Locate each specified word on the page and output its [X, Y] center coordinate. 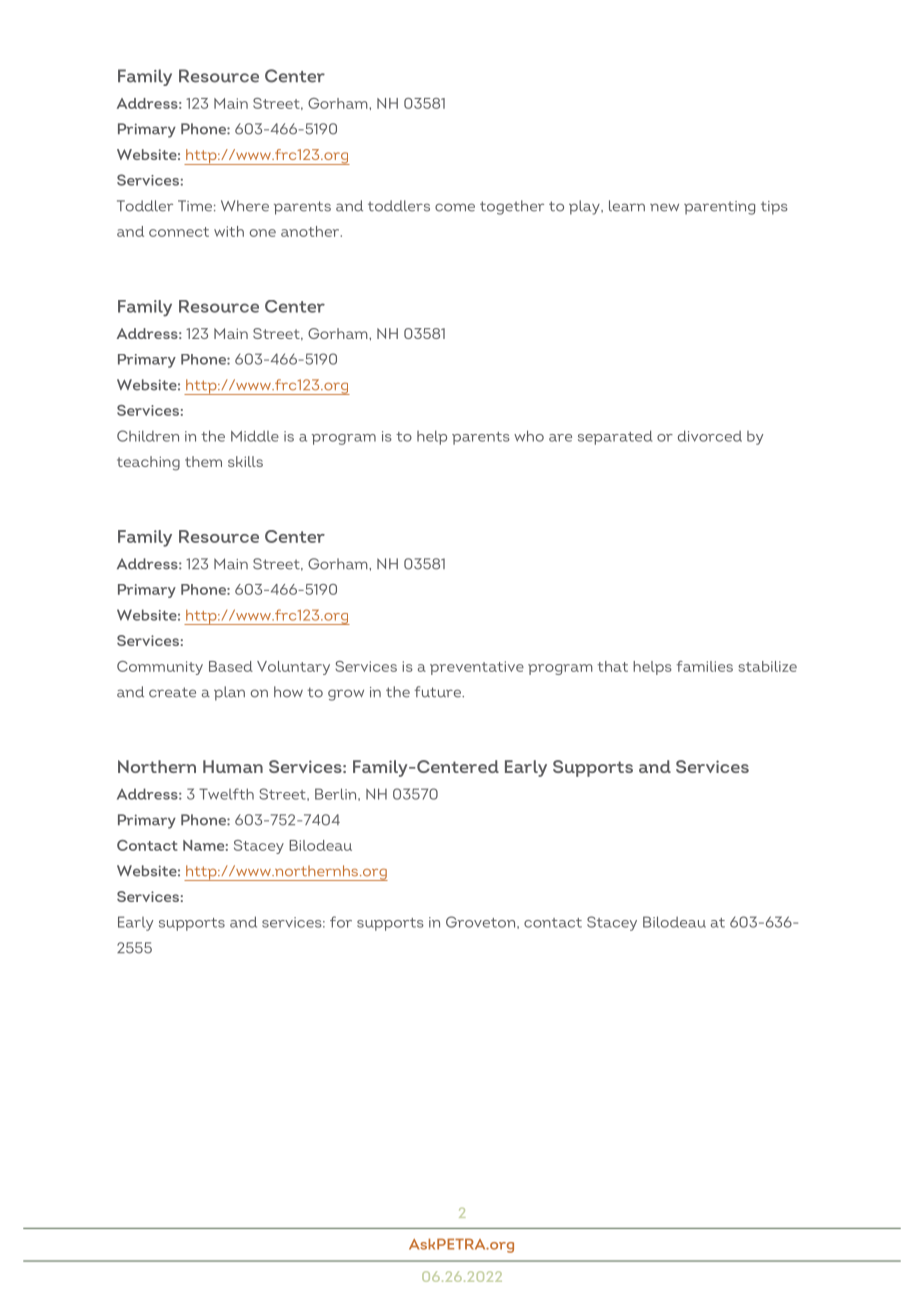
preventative [477, 668]
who [529, 436]
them [203, 461]
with [229, 231]
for [341, 922]
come [455, 207]
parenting [719, 208]
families [704, 666]
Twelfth [226, 794]
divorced [710, 436]
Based [231, 666]
